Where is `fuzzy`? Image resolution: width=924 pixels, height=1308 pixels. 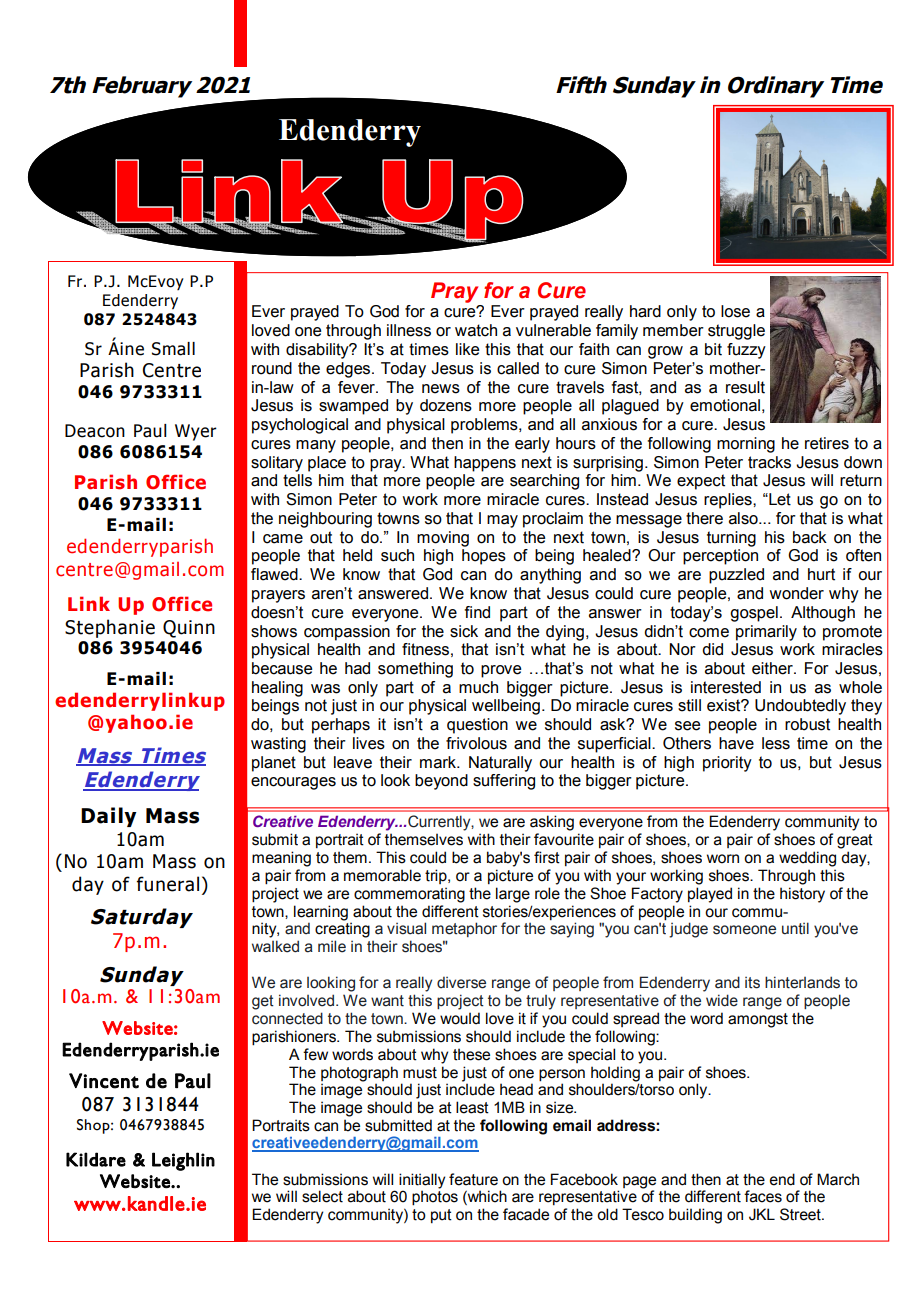 fuzzy is located at coordinates (746, 351).
